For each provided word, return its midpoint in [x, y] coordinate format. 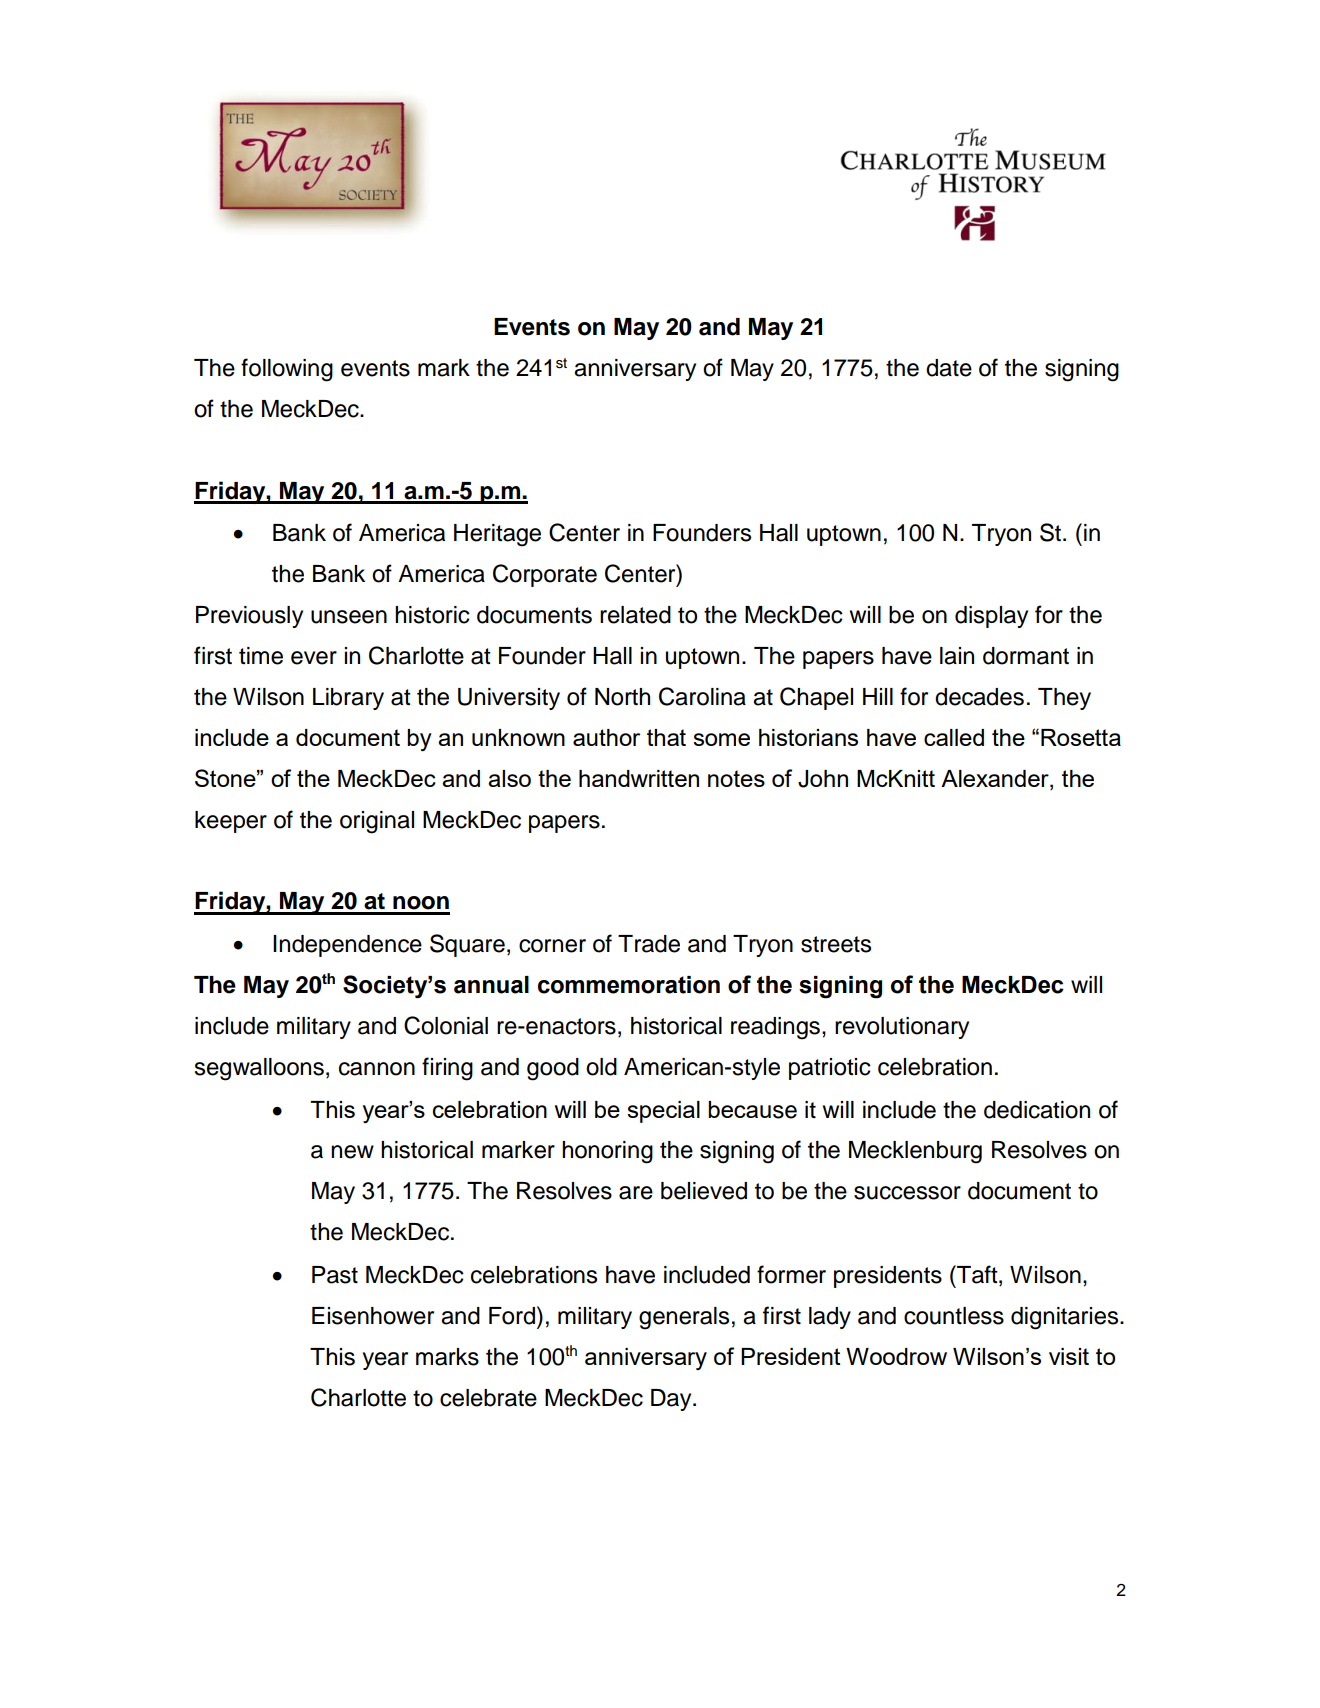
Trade [649, 944]
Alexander [996, 780]
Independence [347, 946]
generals [684, 1318]
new [352, 1152]
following [287, 370]
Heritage [497, 535]
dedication [1037, 1110]
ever [314, 658]
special [663, 1112]
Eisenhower [373, 1316]
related [635, 615]
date [949, 368]
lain [957, 656]
